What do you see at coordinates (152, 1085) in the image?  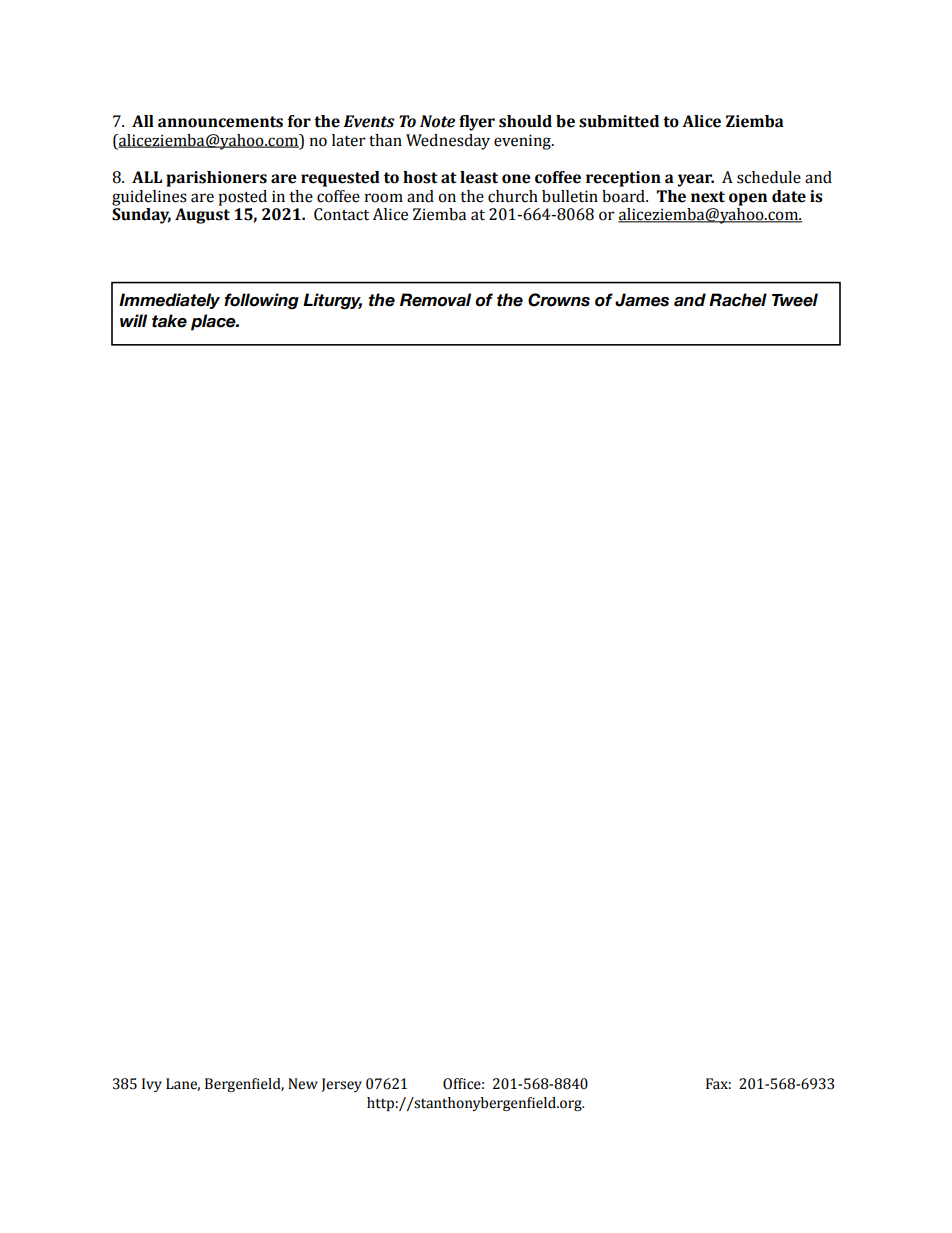 I see `Ivy` at bounding box center [152, 1085].
